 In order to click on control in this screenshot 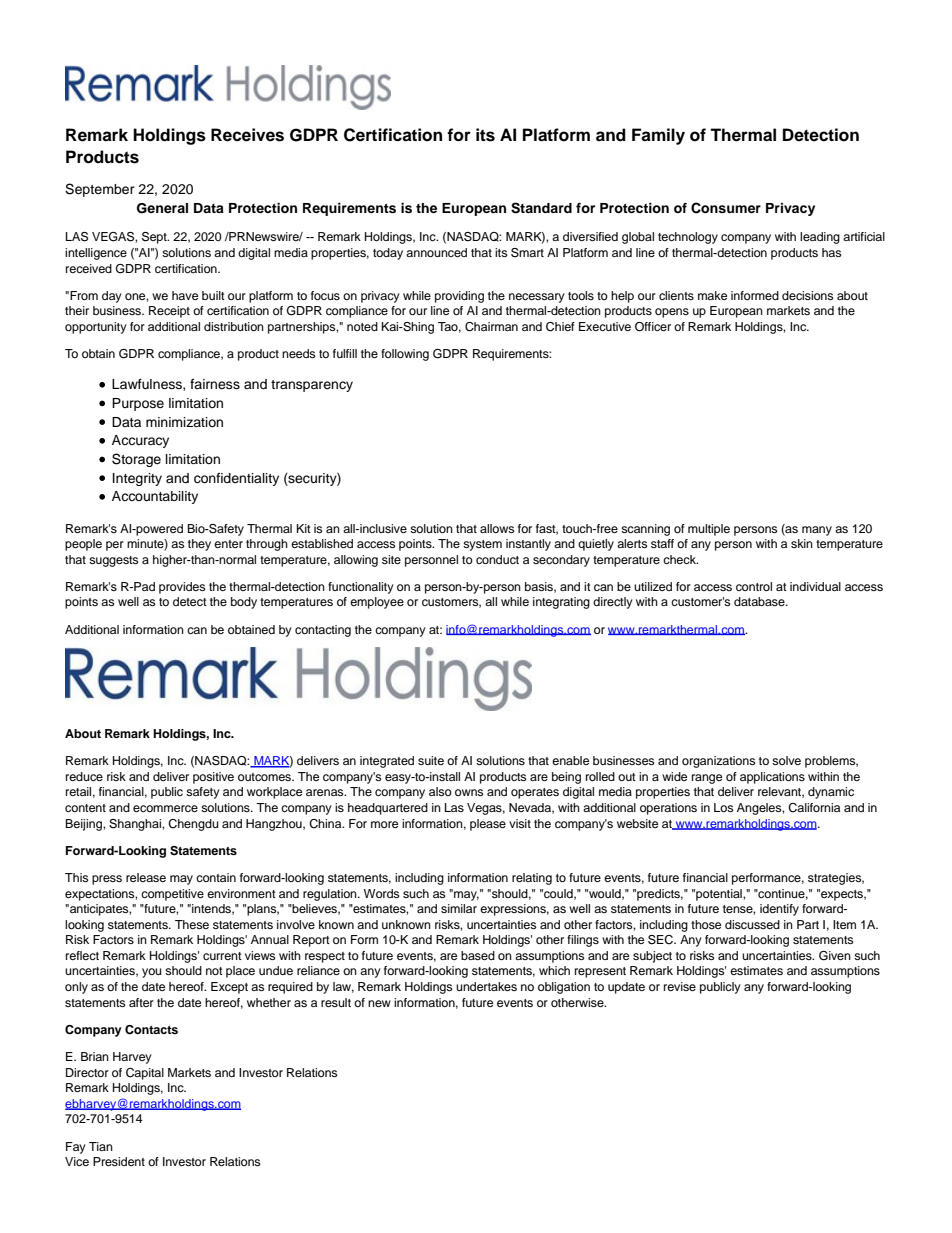, I will do `click(754, 586)`.
